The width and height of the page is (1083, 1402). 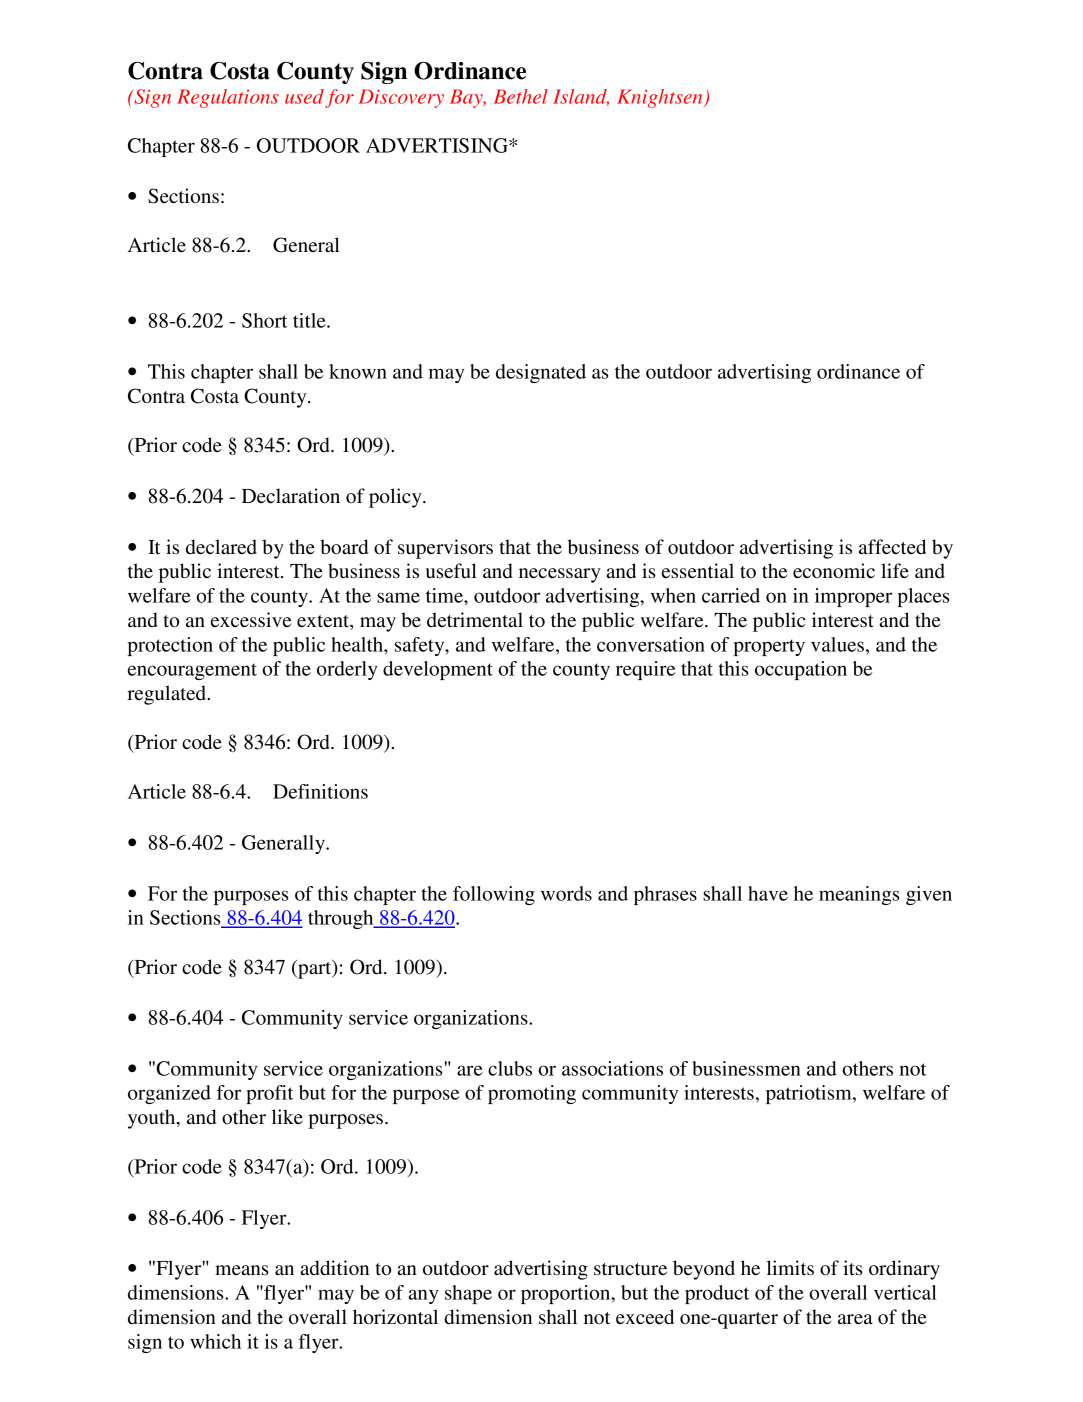 What do you see at coordinates (242, 1270) in the page?
I see `means` at bounding box center [242, 1270].
